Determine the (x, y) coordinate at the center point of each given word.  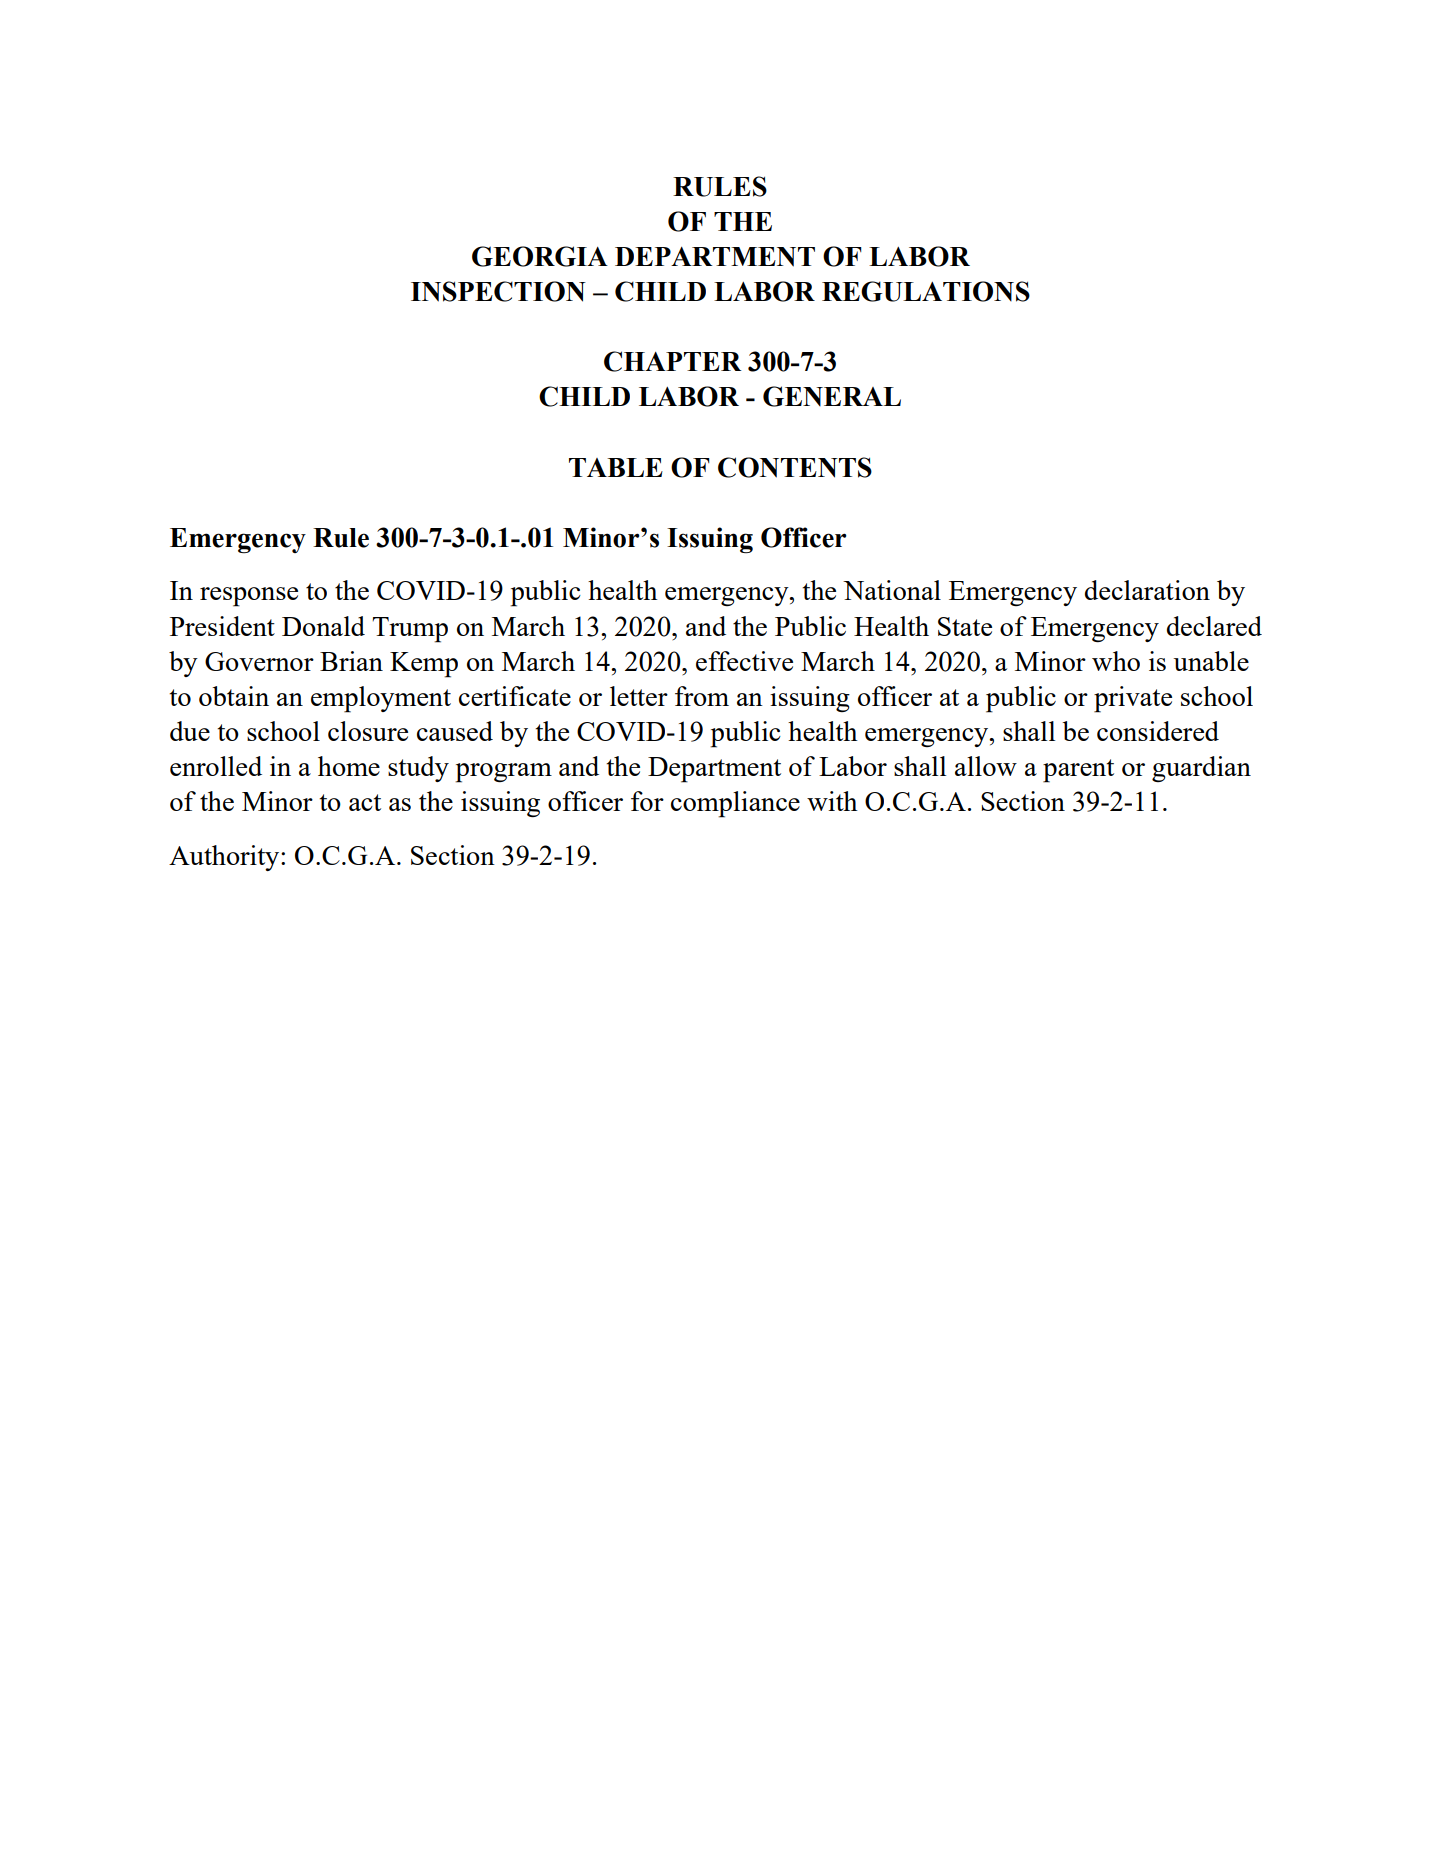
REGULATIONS (926, 291)
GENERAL (832, 396)
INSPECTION (498, 291)
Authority (225, 858)
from (702, 696)
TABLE (616, 467)
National (892, 590)
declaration (1147, 590)
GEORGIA (540, 256)
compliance (735, 804)
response (249, 597)
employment (381, 699)
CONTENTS (795, 467)
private (1133, 699)
